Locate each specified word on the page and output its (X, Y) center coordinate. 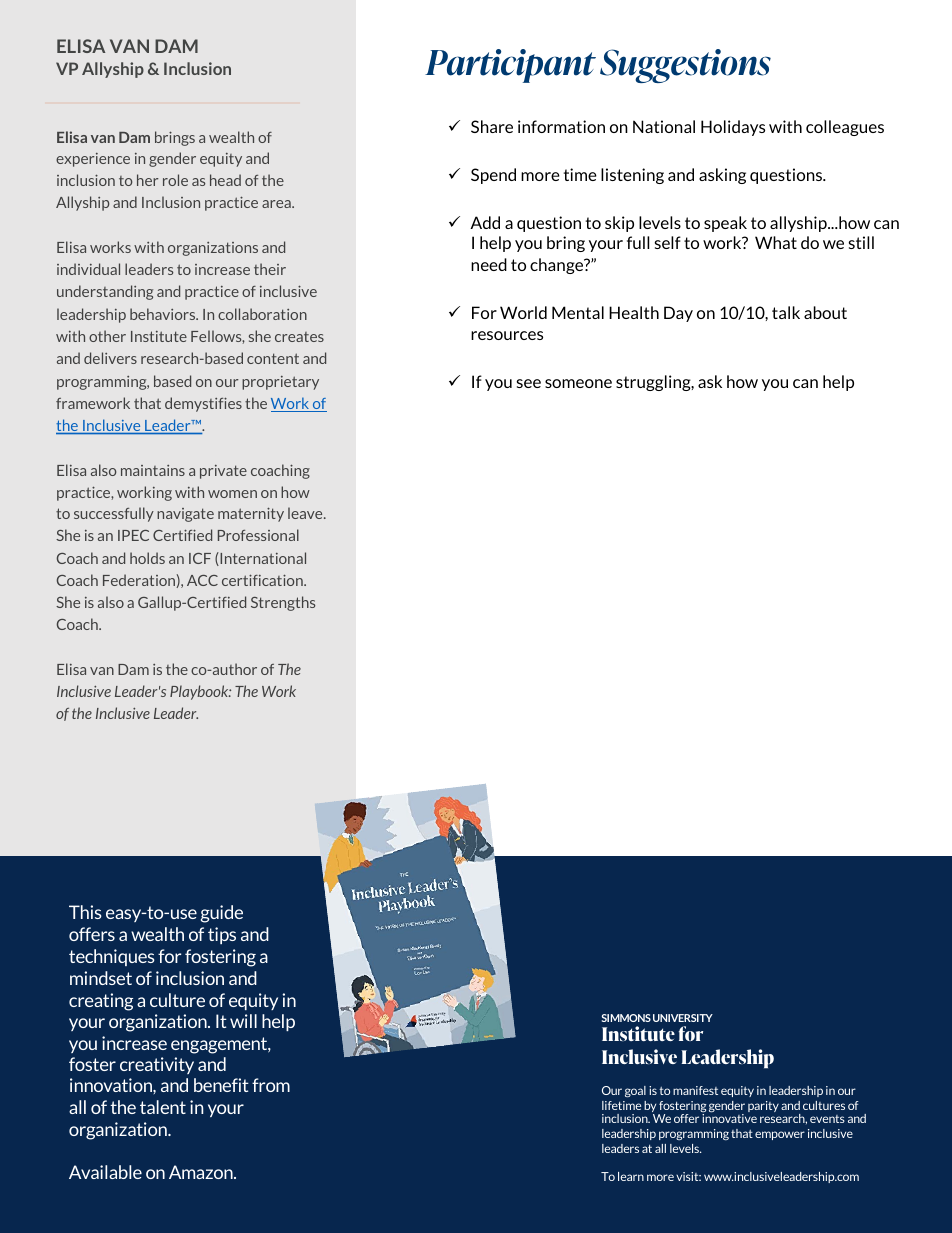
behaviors (164, 314)
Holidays (733, 128)
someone (578, 383)
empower (780, 1135)
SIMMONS (626, 1018)
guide (222, 914)
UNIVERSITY (683, 1018)
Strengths (283, 603)
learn (631, 1176)
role (175, 180)
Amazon (202, 1172)
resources (507, 335)
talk (786, 312)
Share (492, 126)
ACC (202, 580)
